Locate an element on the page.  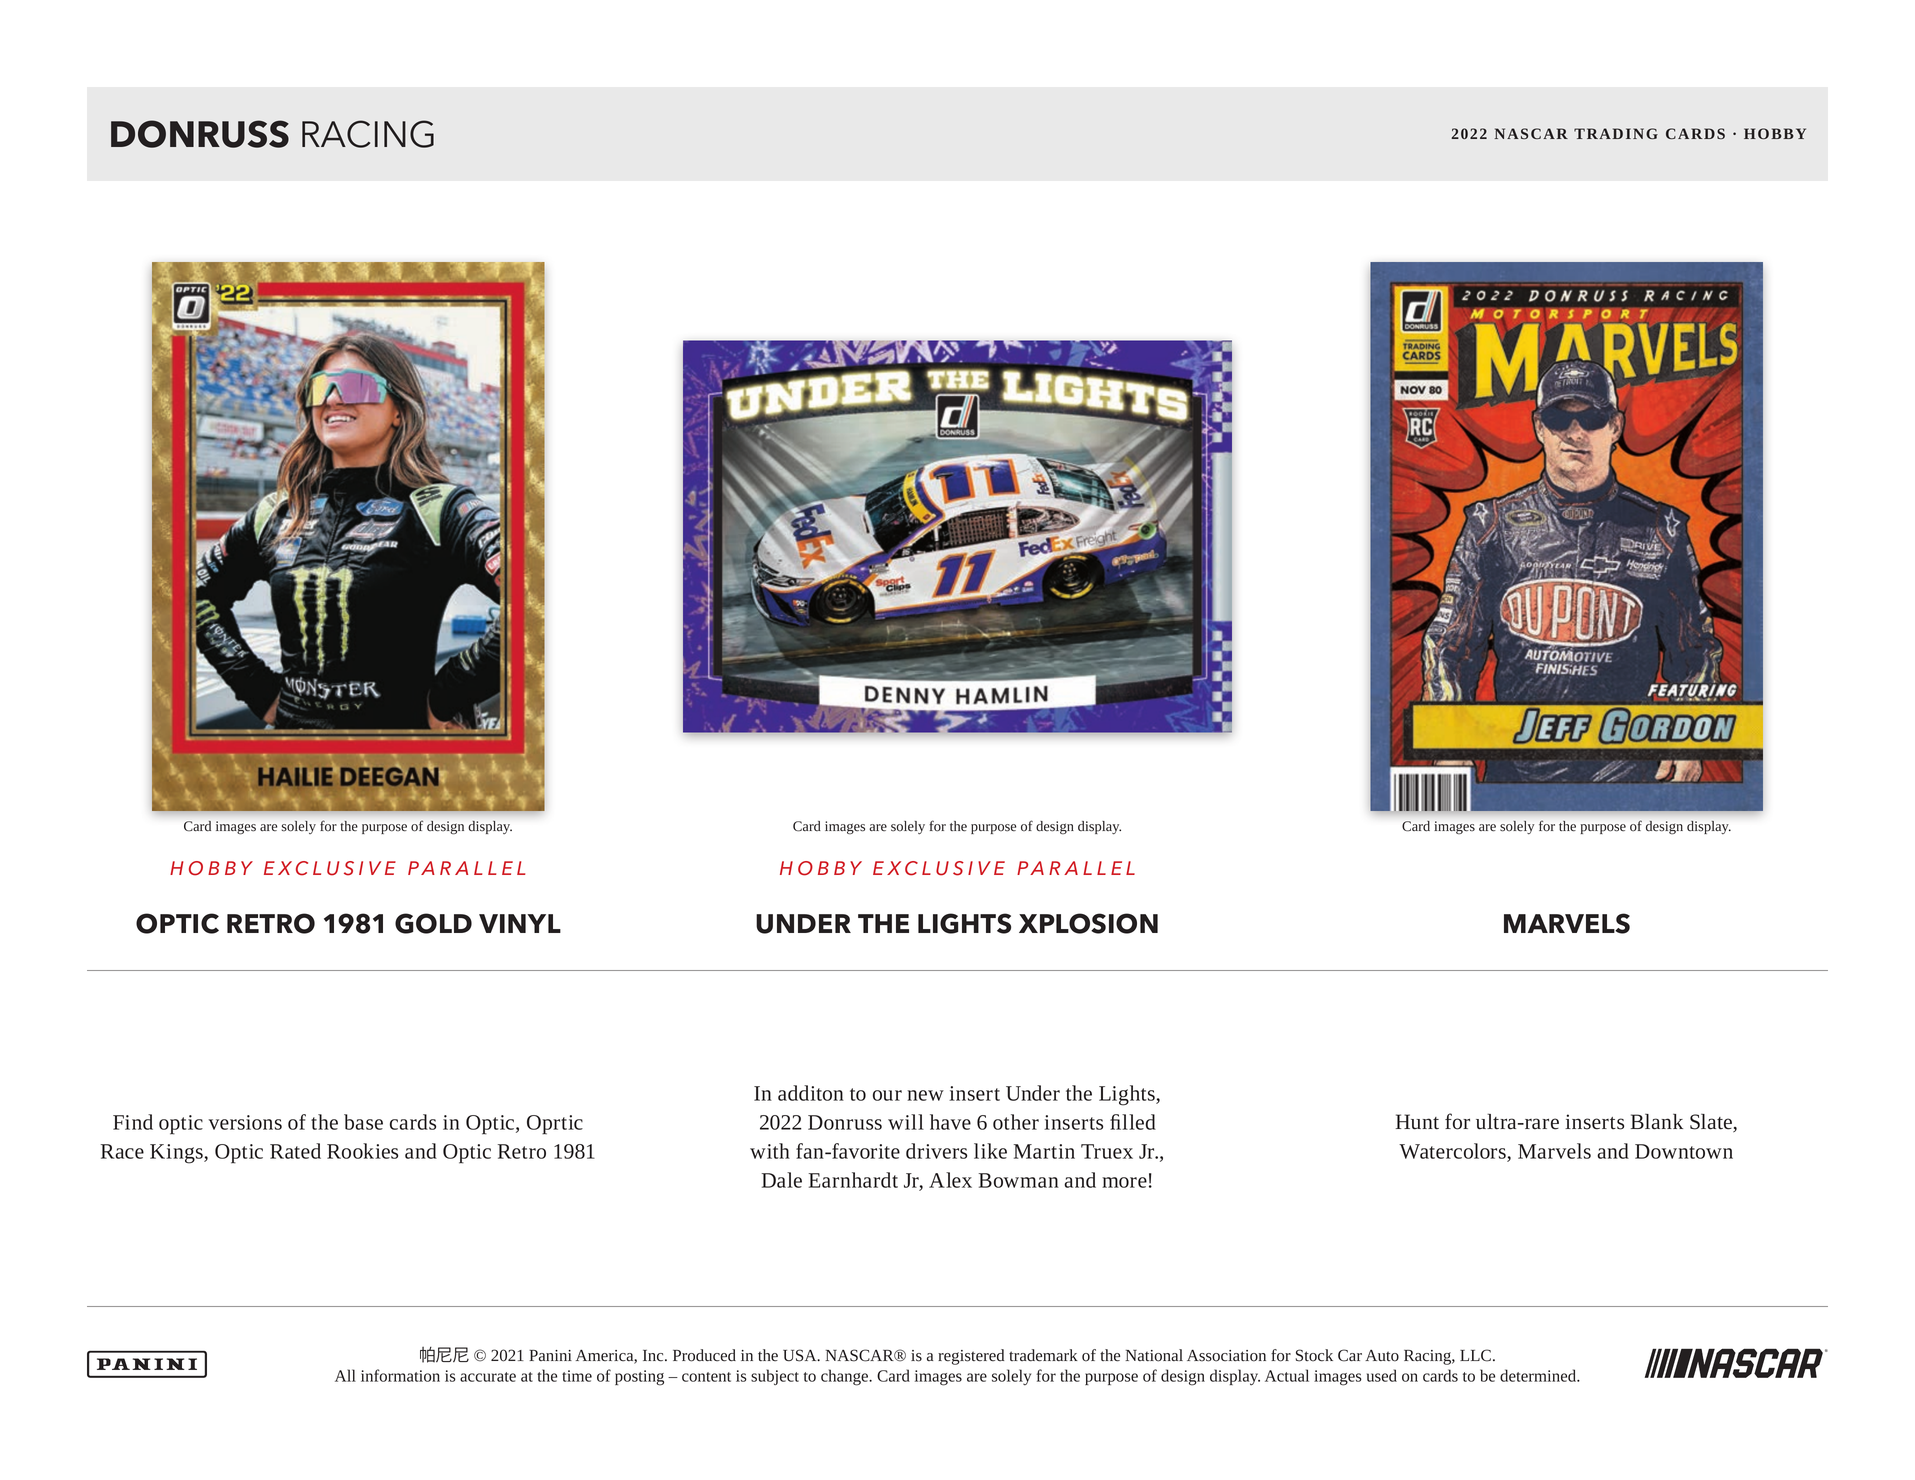
GOLD is located at coordinates (433, 923).
